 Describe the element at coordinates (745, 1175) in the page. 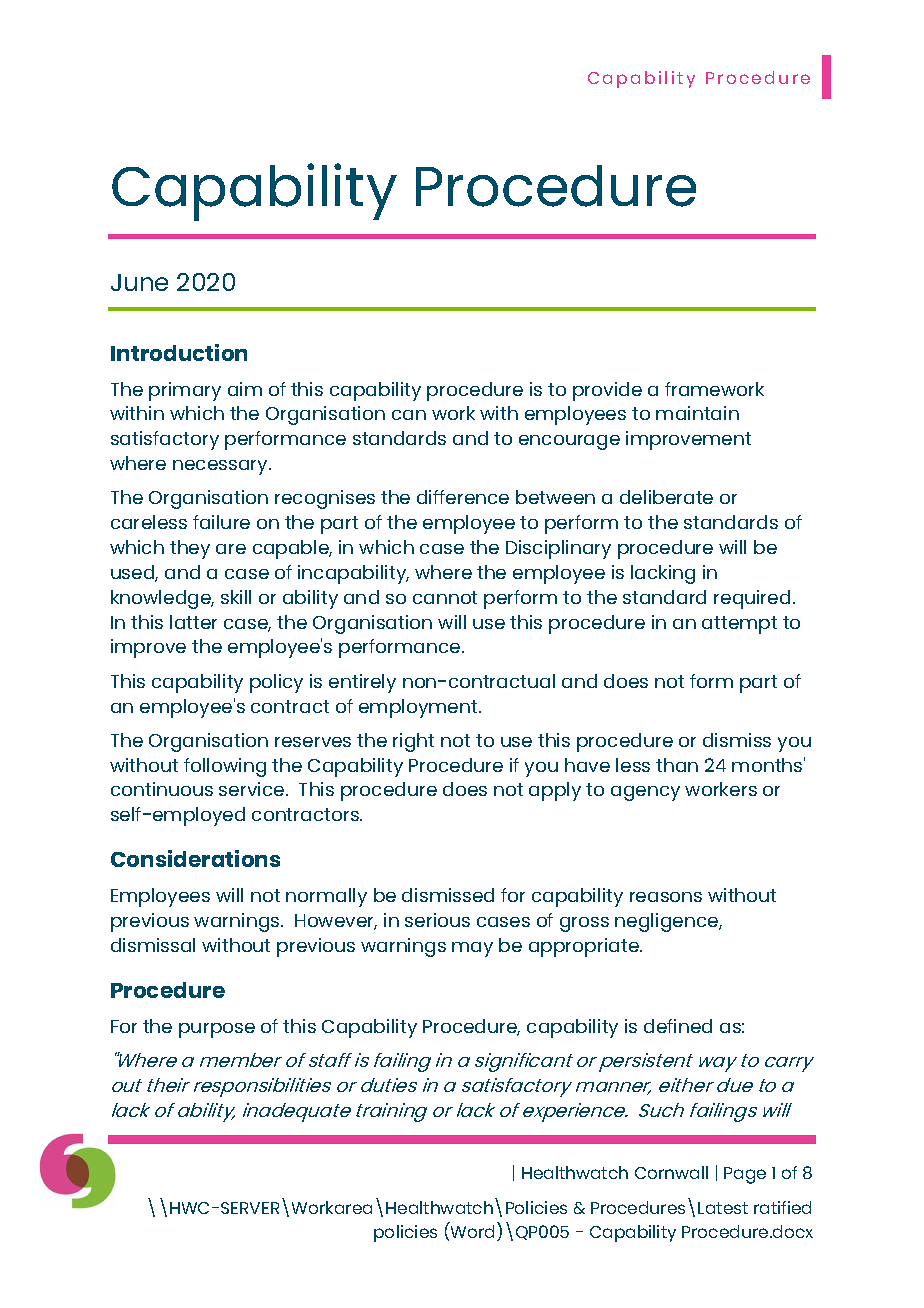

I see `Page` at that location.
